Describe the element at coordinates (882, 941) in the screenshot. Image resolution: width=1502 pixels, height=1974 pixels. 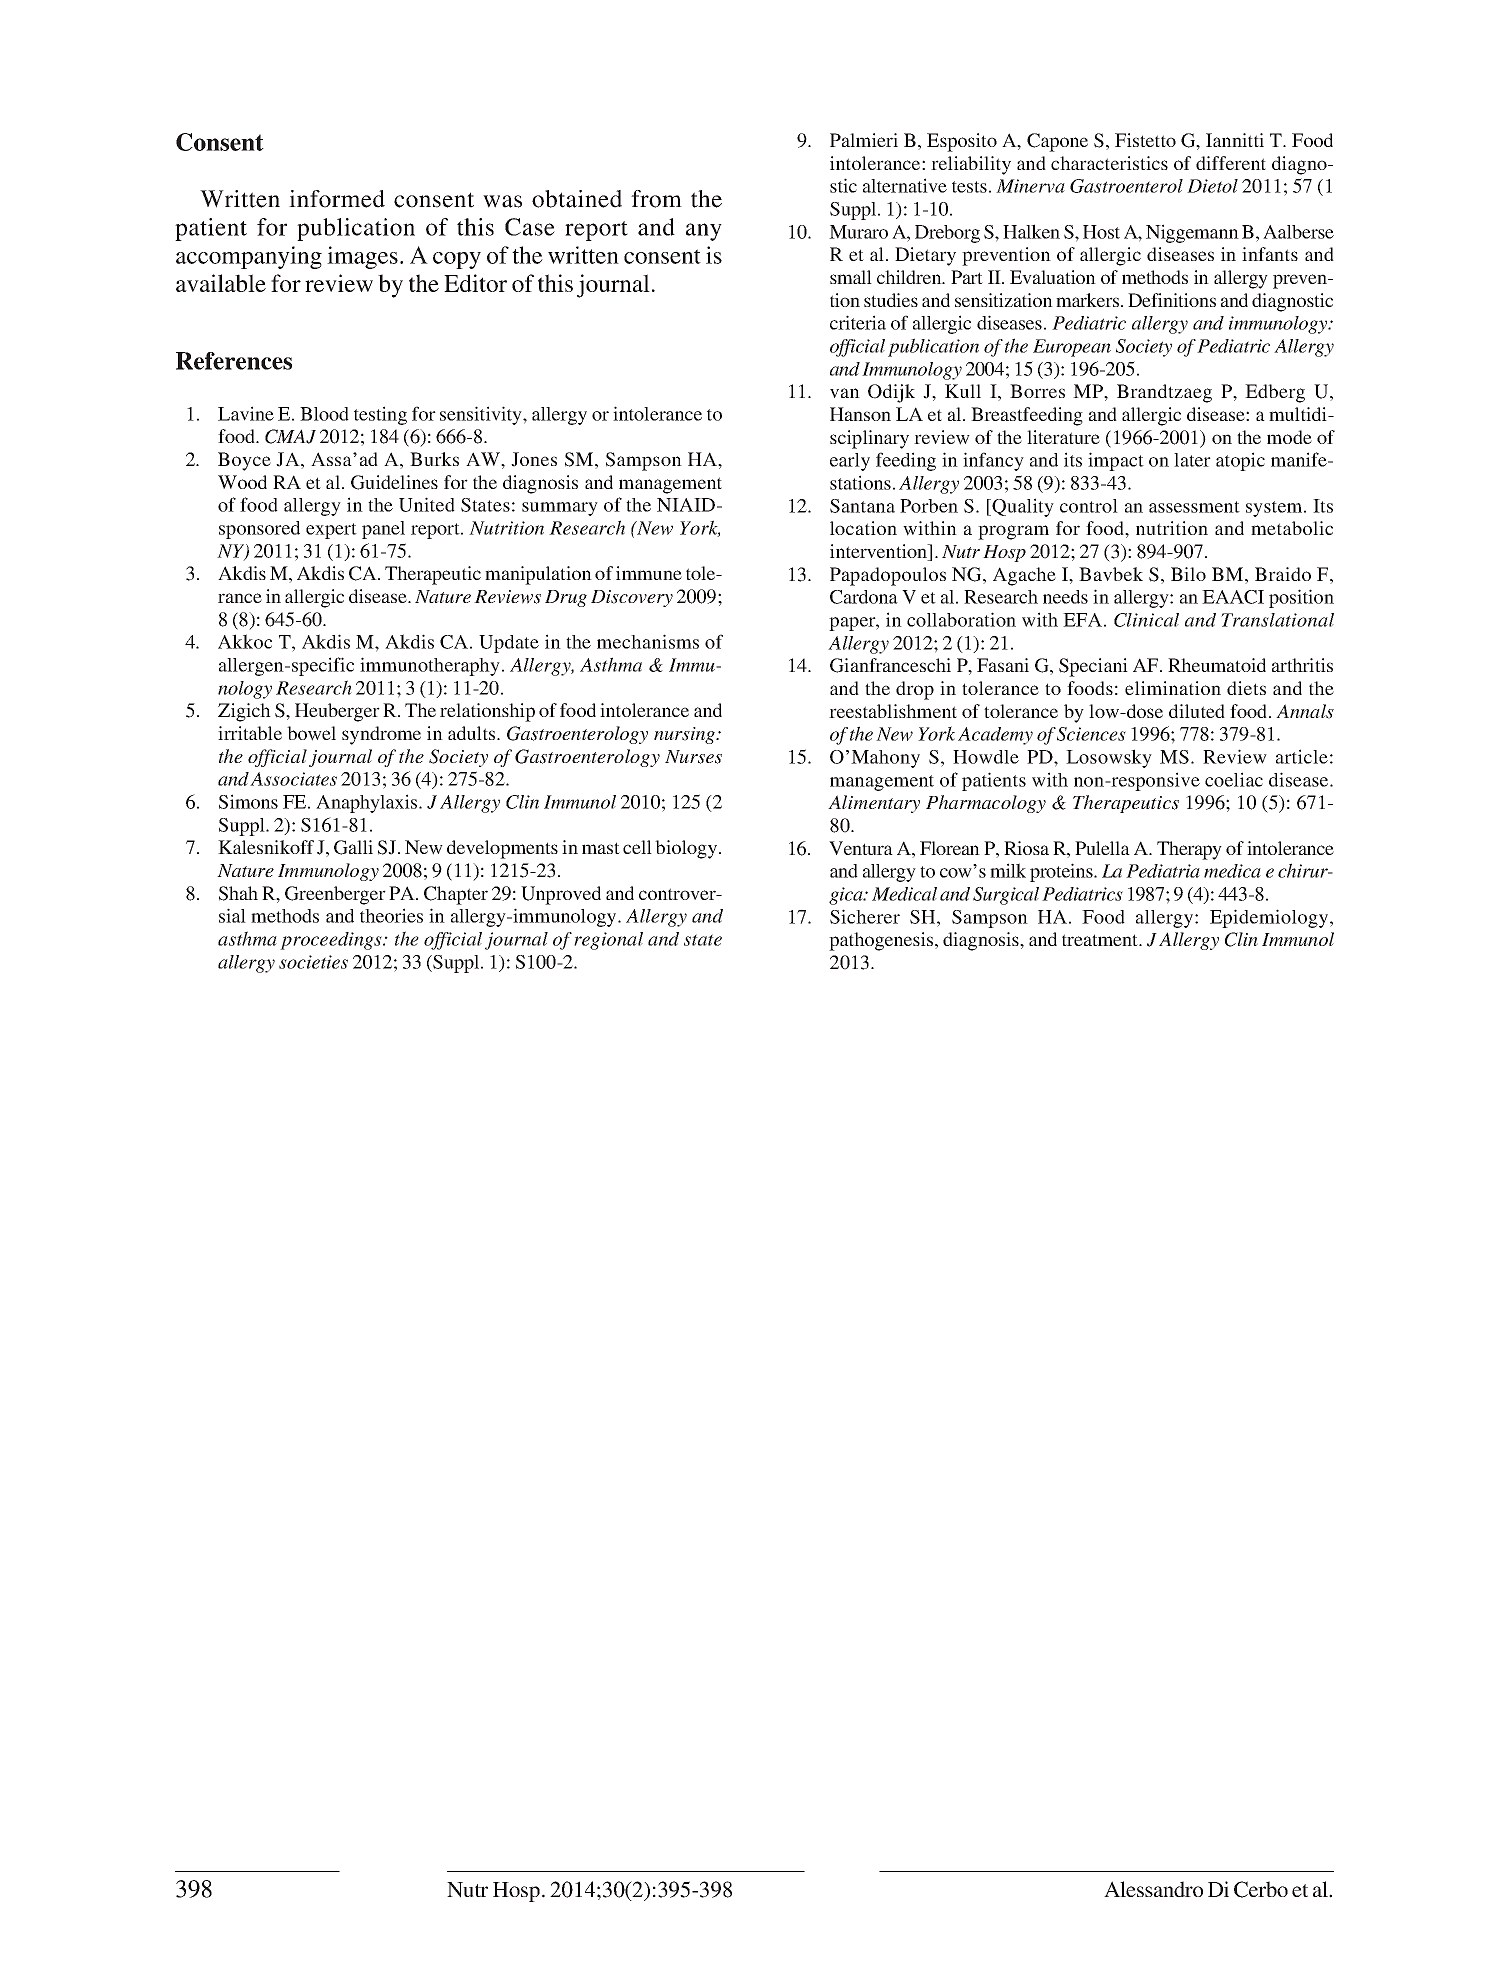
I see `pathogenesis` at that location.
